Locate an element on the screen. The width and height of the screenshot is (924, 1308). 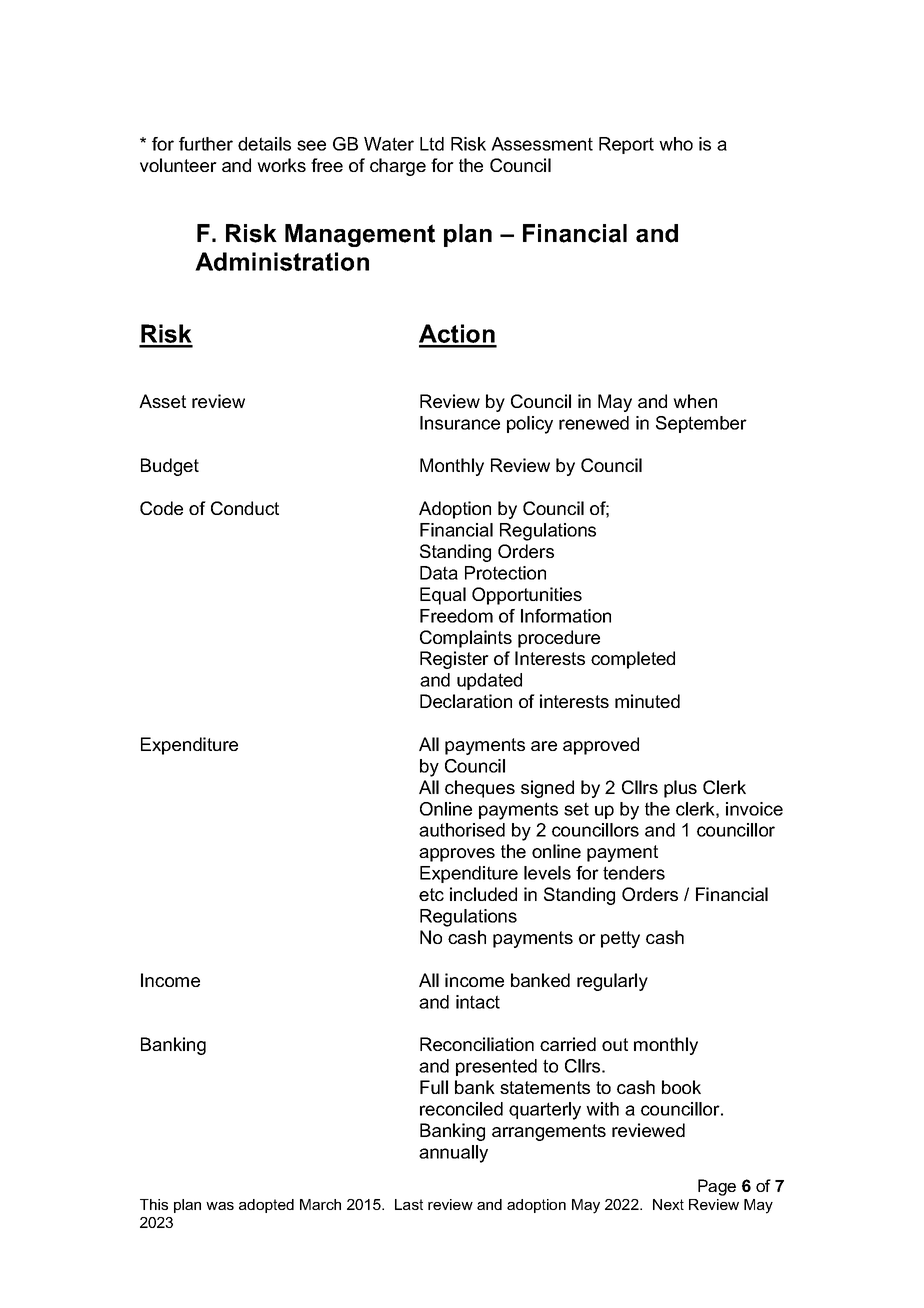
included is located at coordinates (483, 894).
